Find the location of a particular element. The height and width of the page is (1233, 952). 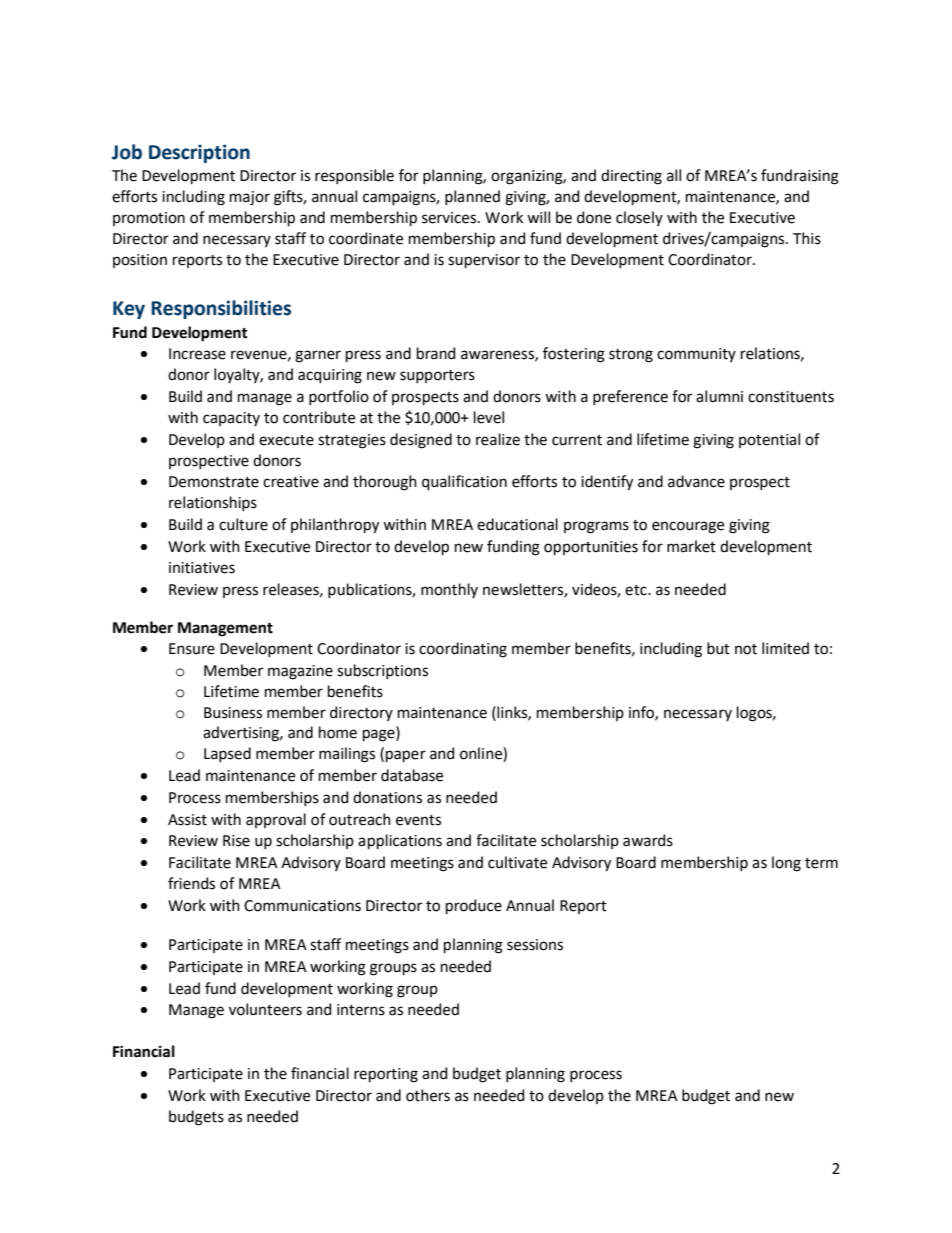

not is located at coordinates (746, 649).
